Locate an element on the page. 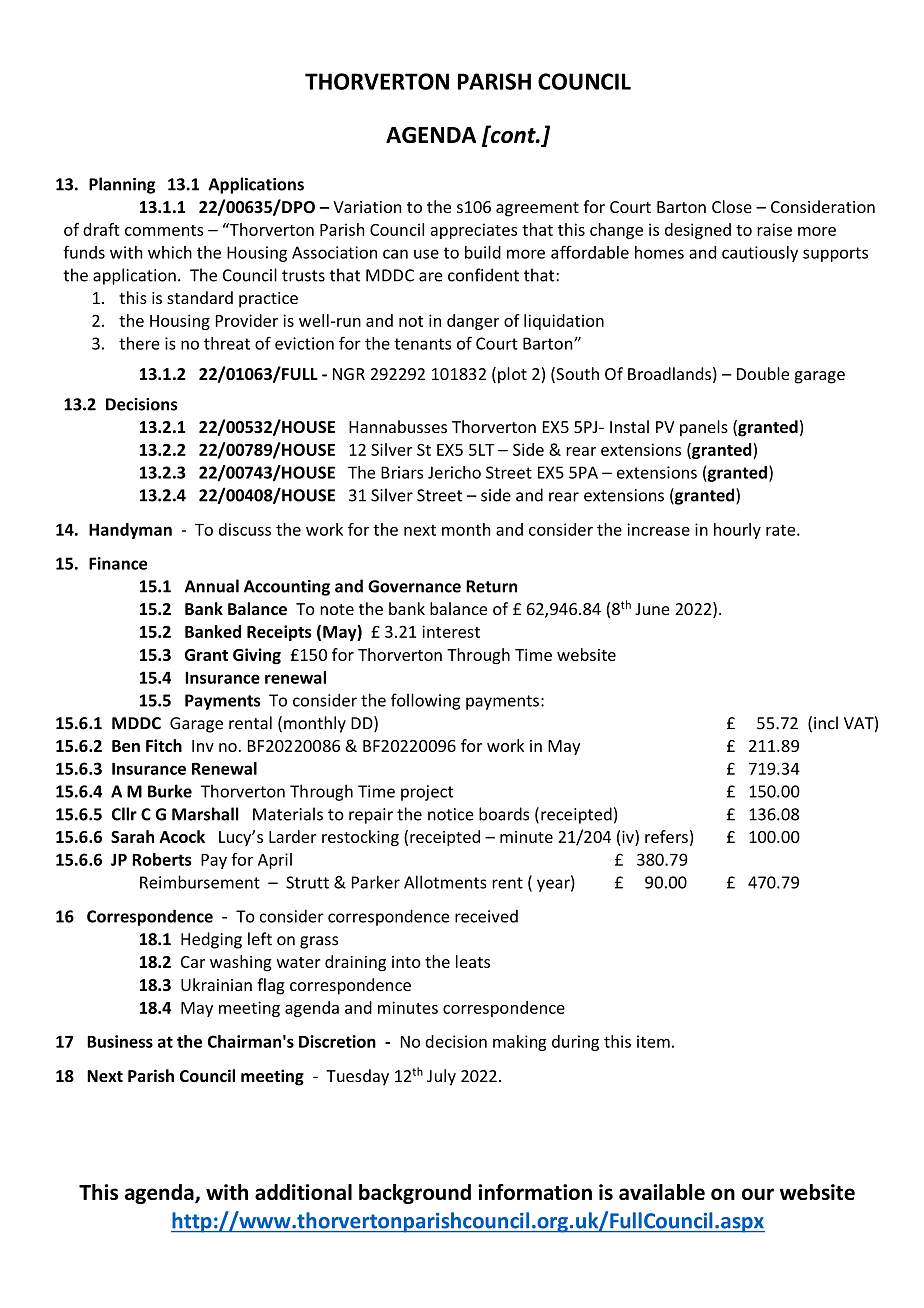 The height and width of the document is (1308, 924). comments is located at coordinates (164, 230).
